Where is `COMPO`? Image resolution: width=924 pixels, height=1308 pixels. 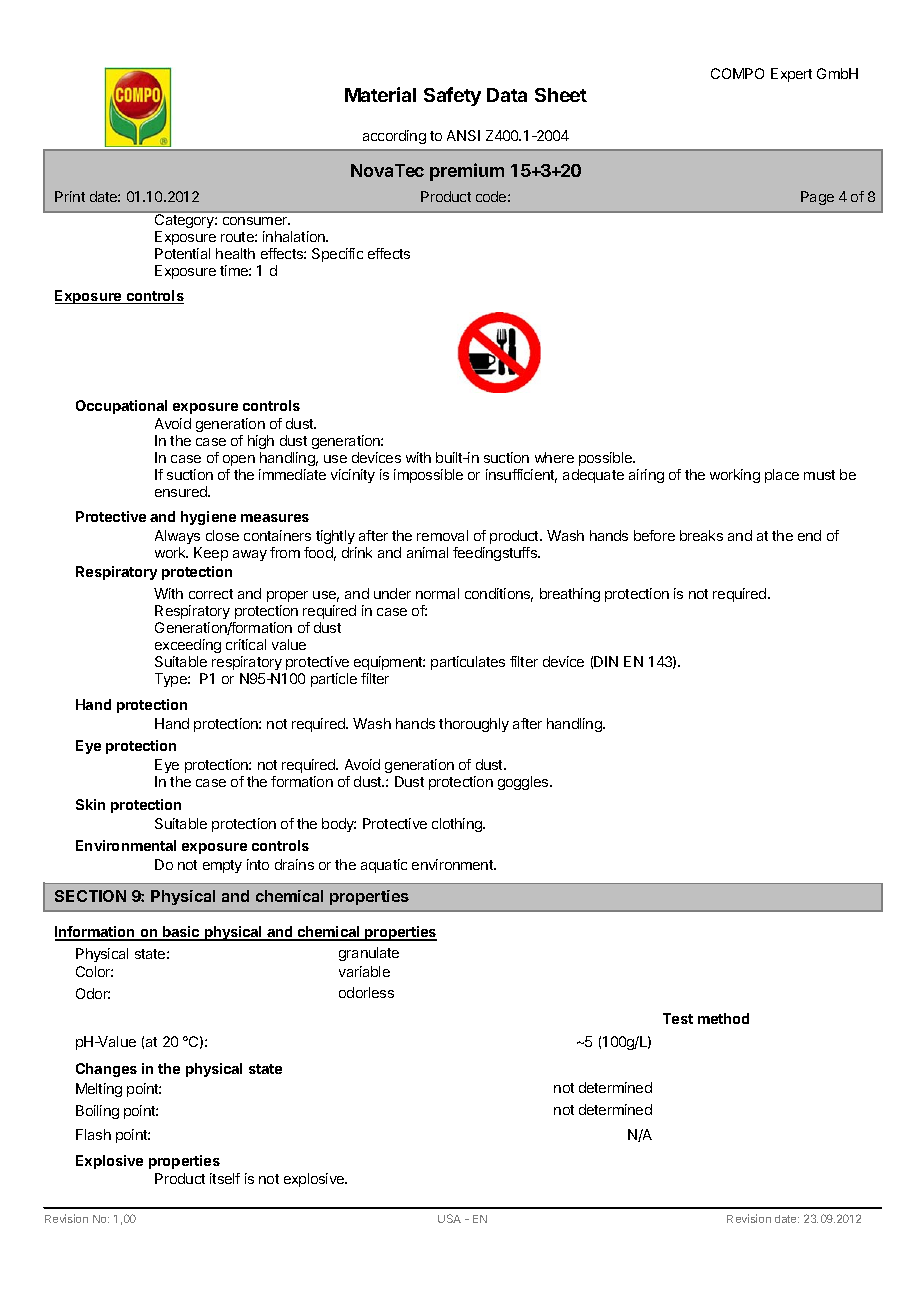 COMPO is located at coordinates (737, 73).
